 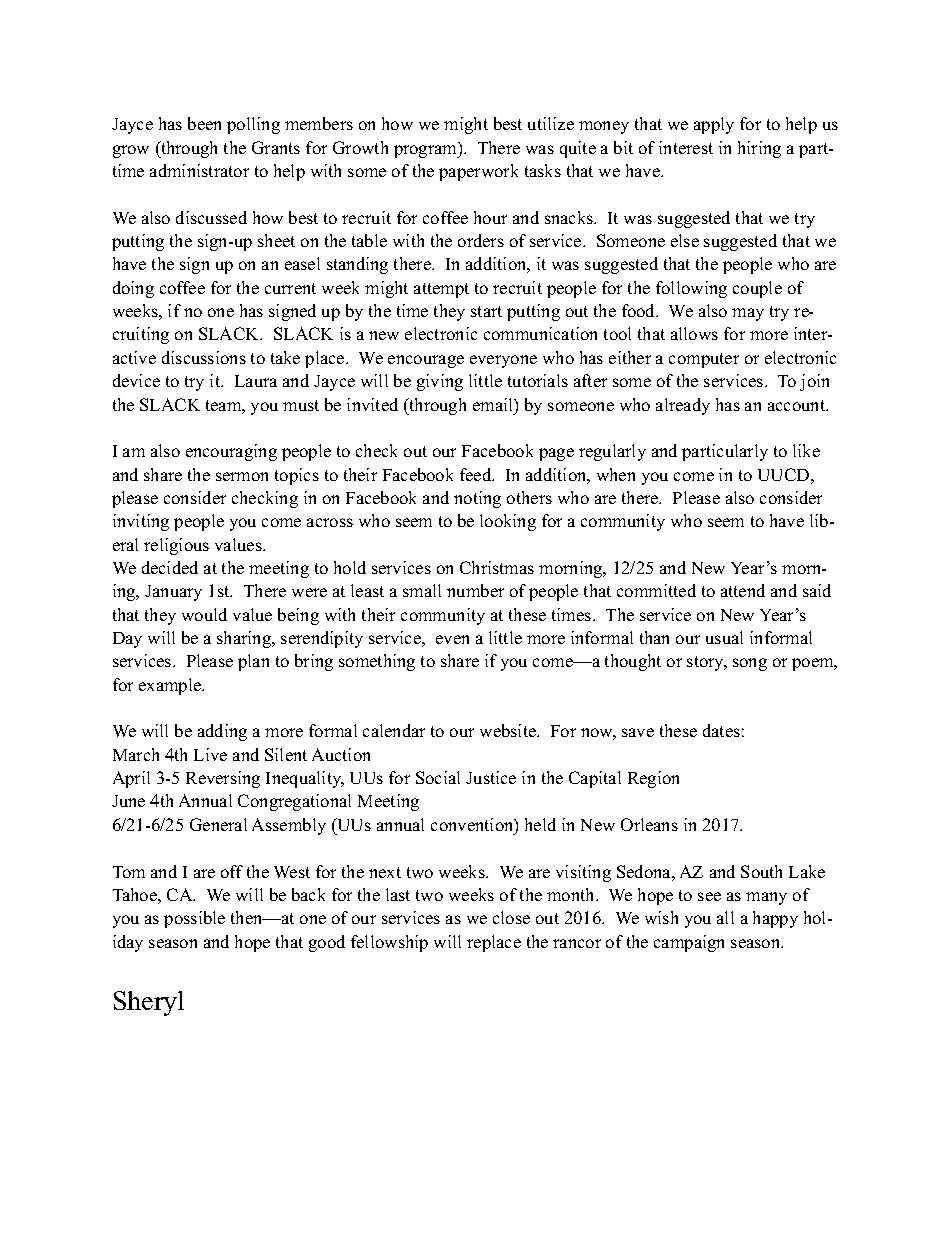 I want to click on been, so click(x=204, y=123).
